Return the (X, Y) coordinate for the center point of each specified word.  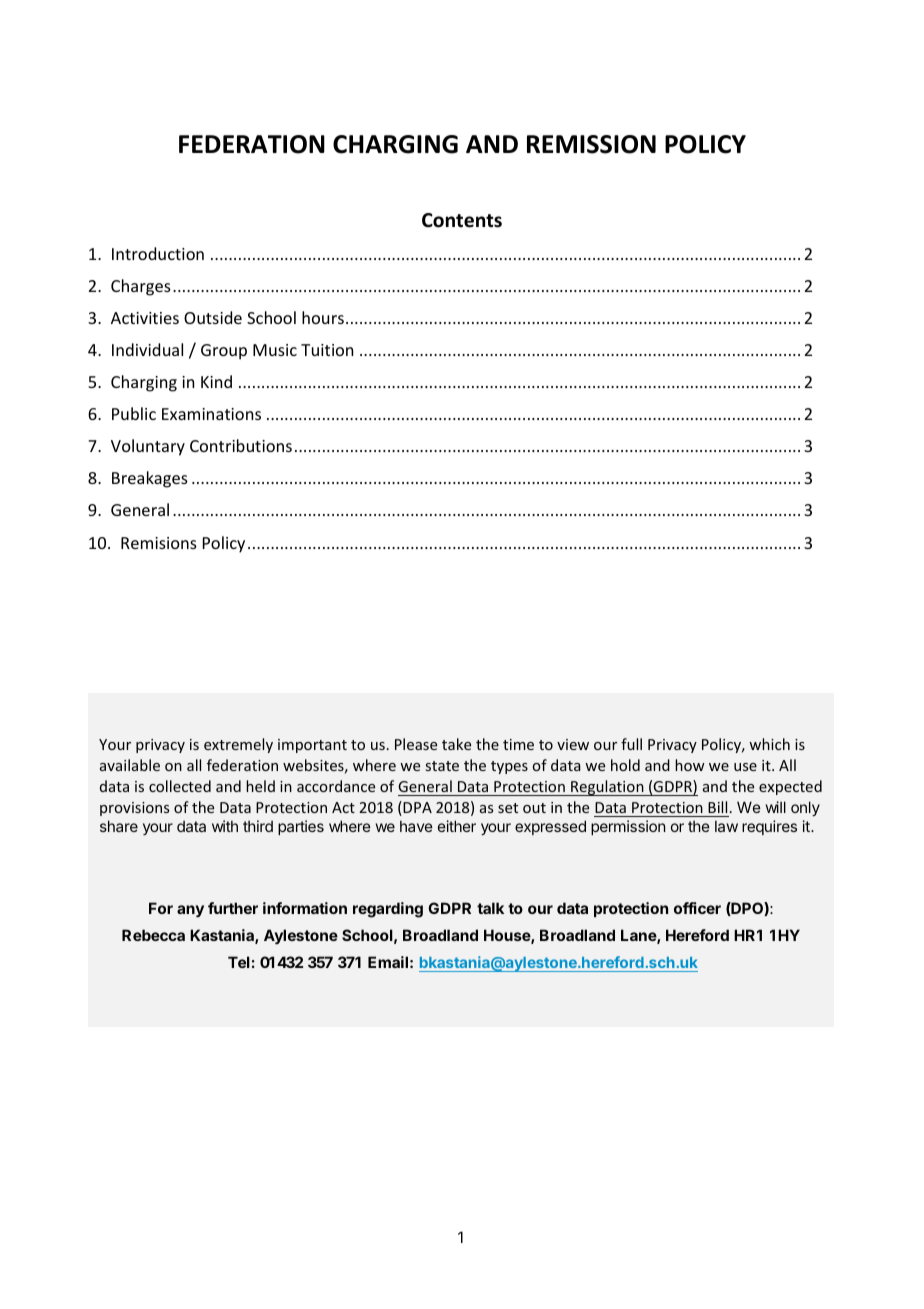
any (190, 911)
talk (490, 908)
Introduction (158, 253)
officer (697, 908)
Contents (462, 220)
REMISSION (591, 144)
